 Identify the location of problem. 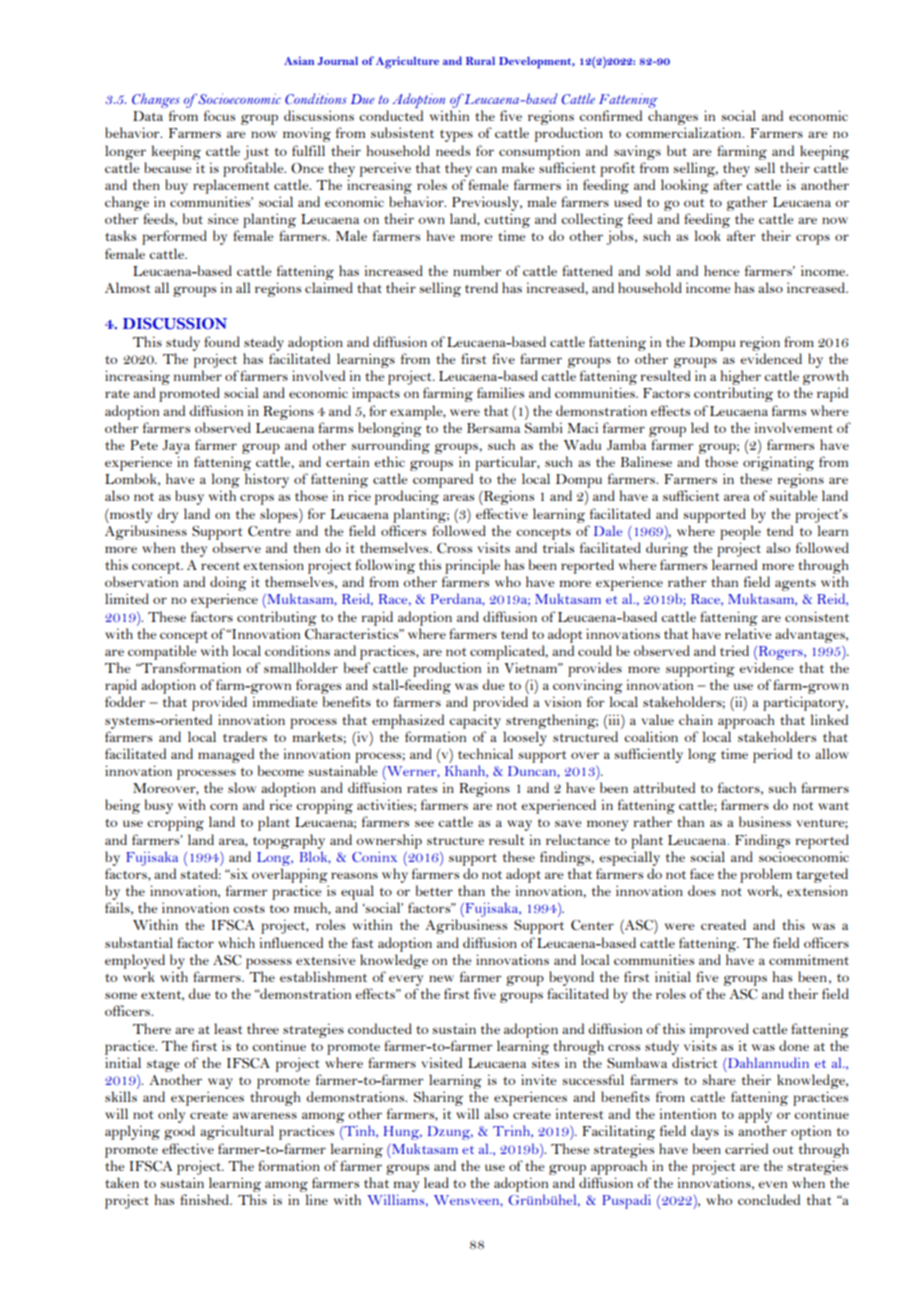
(766, 875).
